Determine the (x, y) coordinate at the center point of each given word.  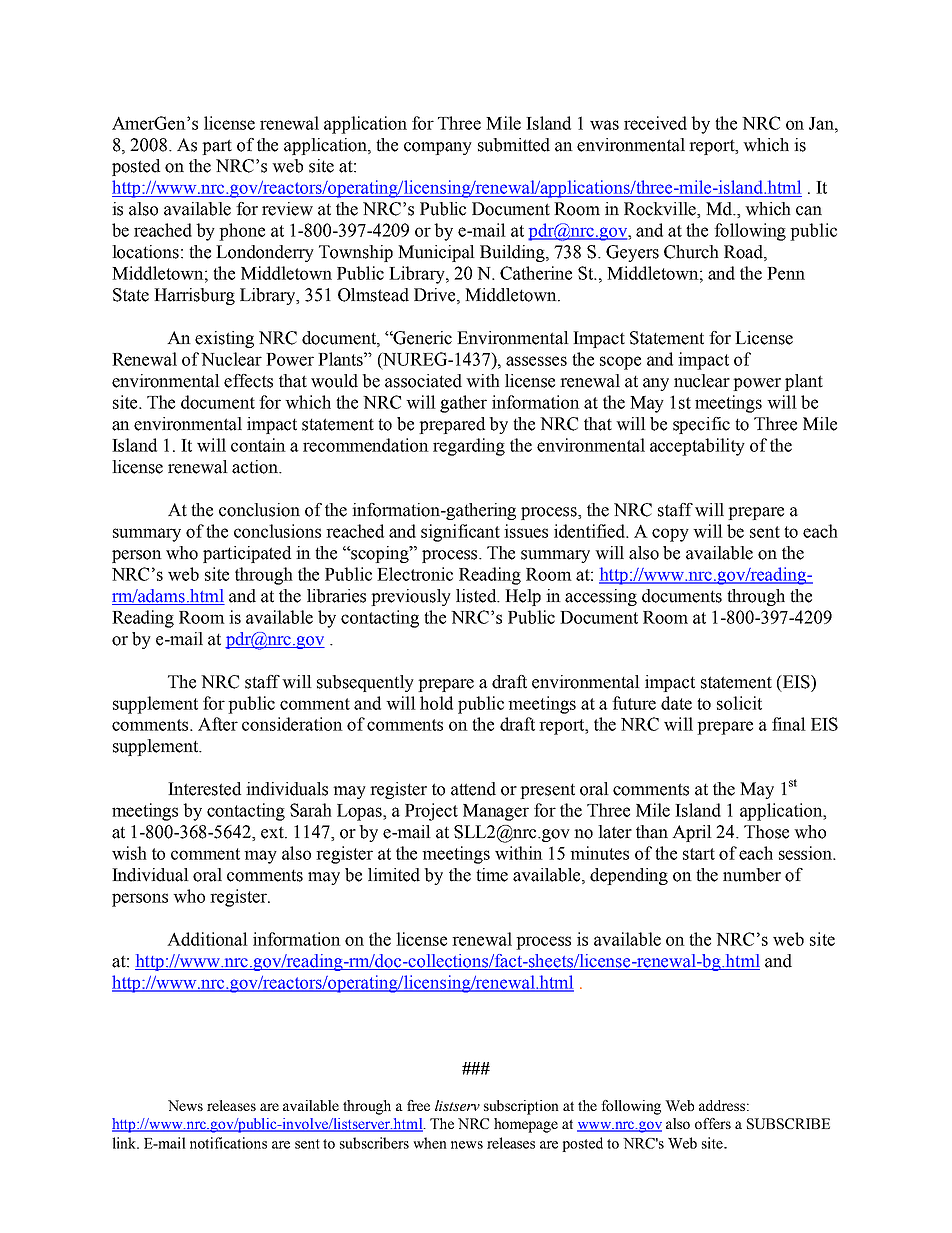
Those (766, 832)
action (256, 467)
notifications (228, 1143)
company (438, 148)
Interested (204, 789)
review (287, 209)
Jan (822, 123)
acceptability (697, 447)
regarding (469, 447)
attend (473, 789)
